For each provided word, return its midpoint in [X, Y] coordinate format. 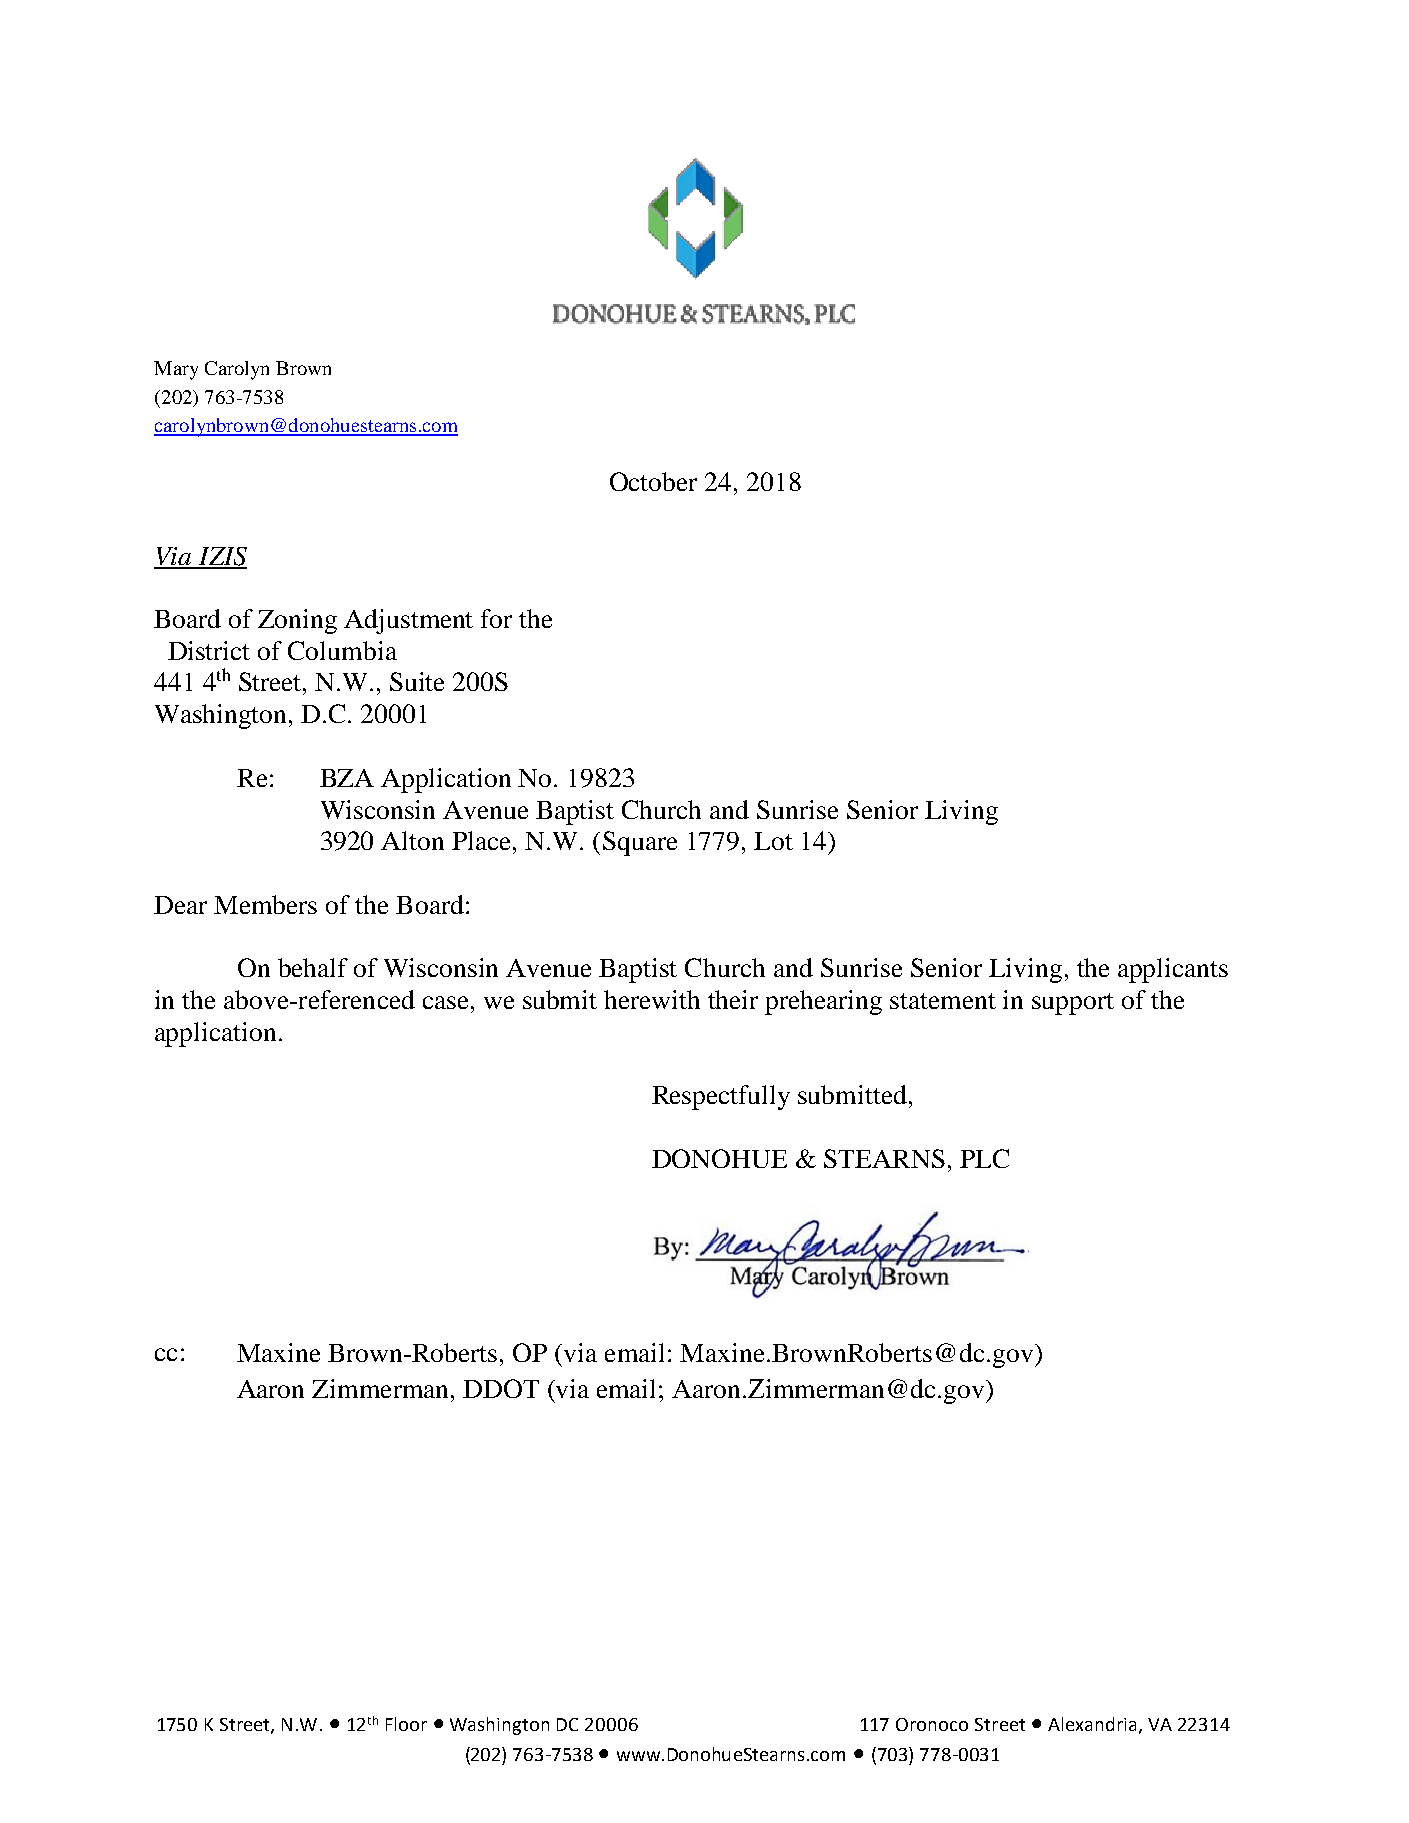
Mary [176, 370]
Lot [773, 841]
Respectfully [721, 1097]
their [733, 999]
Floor [406, 1724]
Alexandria [1094, 1725]
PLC [984, 1158]
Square [640, 843]
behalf [313, 967]
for [496, 618]
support [1073, 1004]
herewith [652, 999]
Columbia [342, 650]
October [653, 481]
